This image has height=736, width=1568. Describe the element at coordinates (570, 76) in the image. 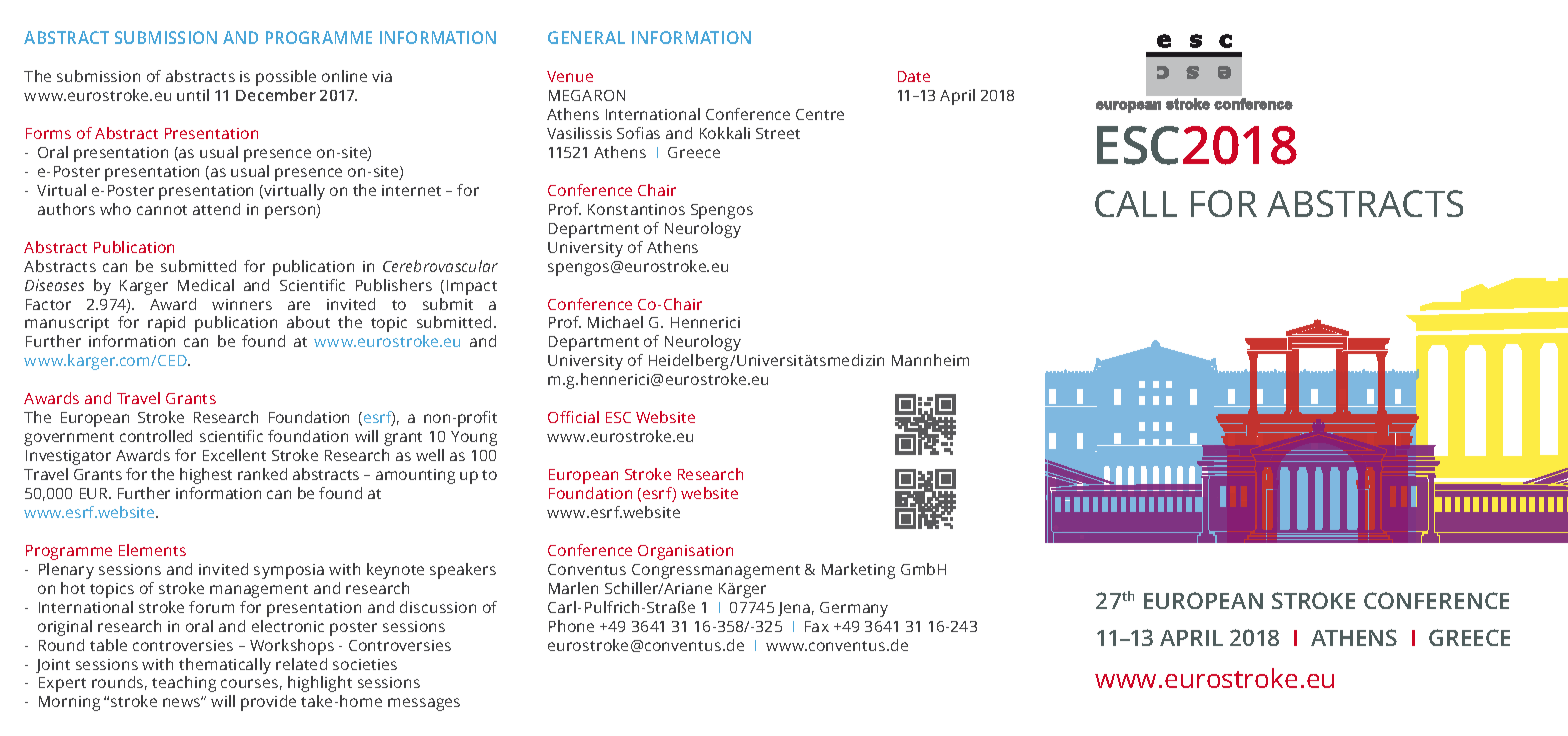

I see `Venue` at that location.
